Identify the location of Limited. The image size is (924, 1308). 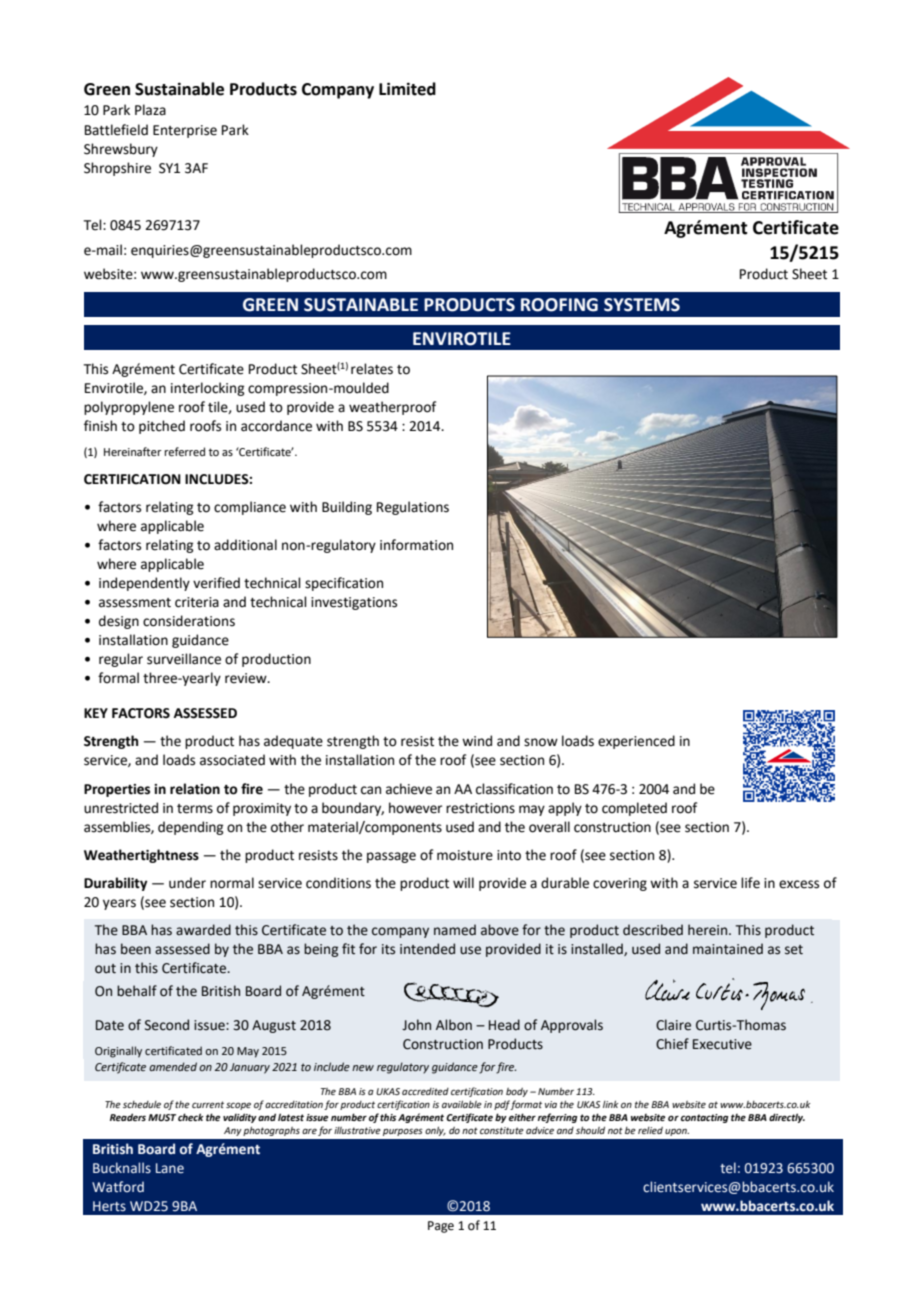
(407, 89).
